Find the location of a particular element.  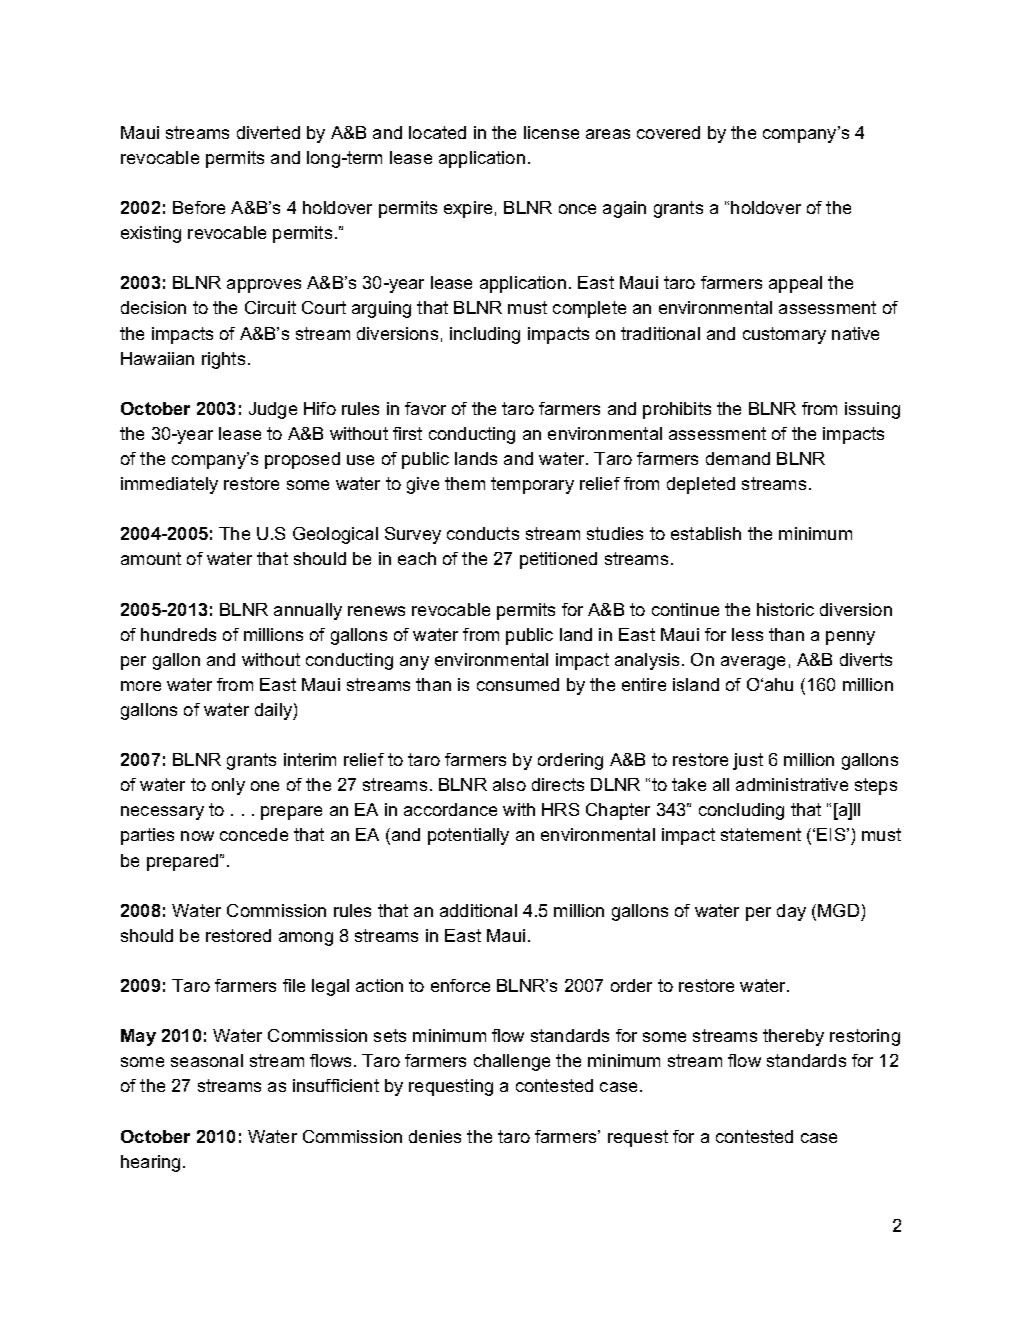

license is located at coordinates (551, 132).
